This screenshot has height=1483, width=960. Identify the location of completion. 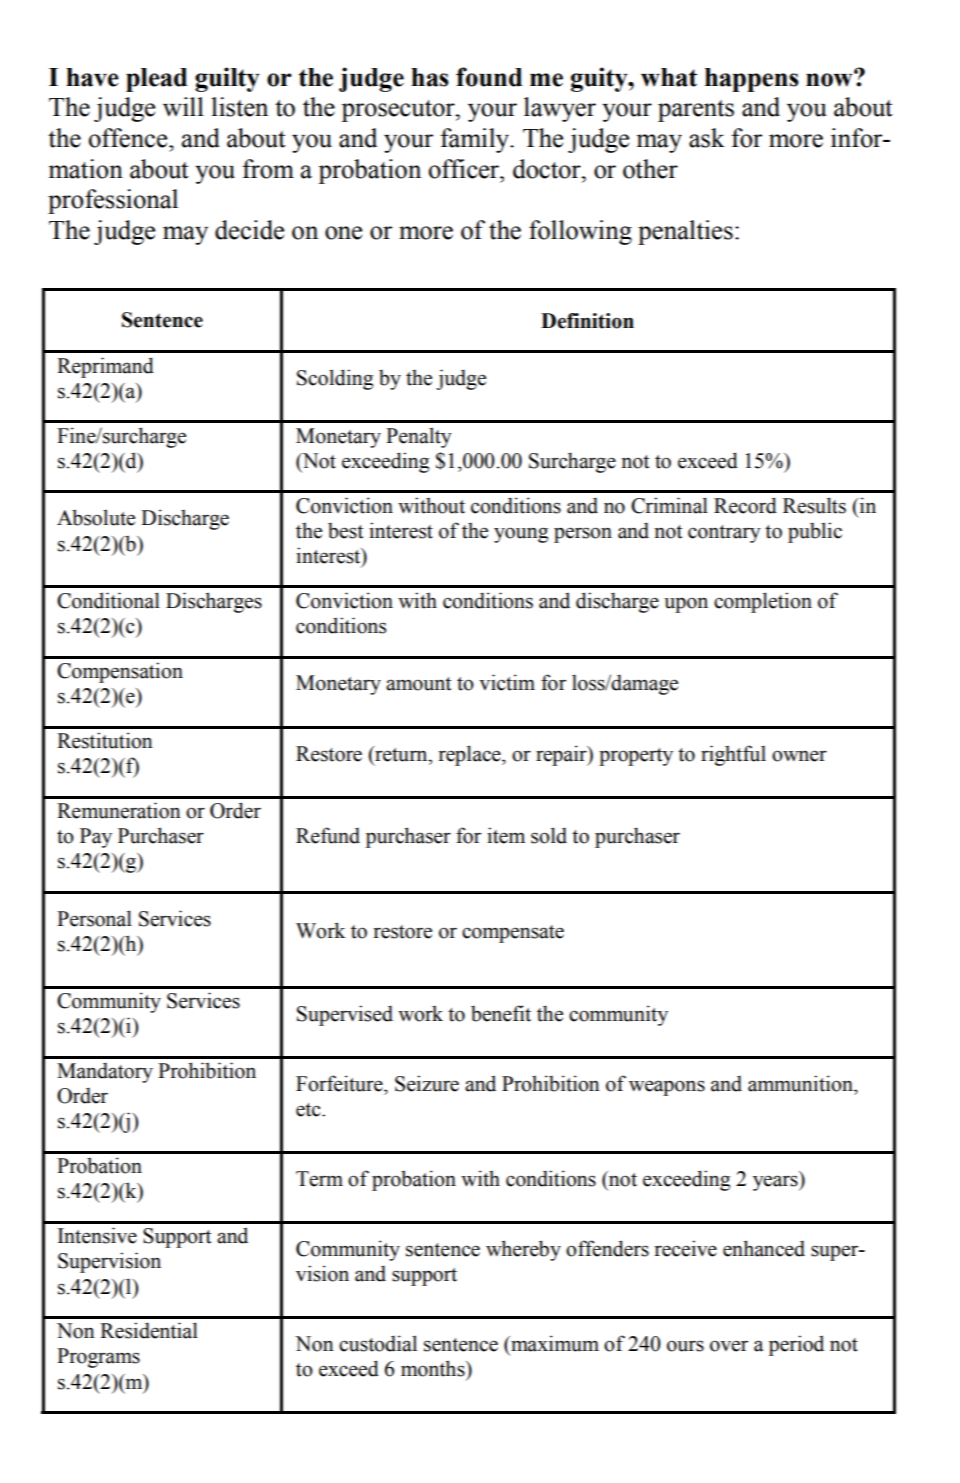
(763, 602).
